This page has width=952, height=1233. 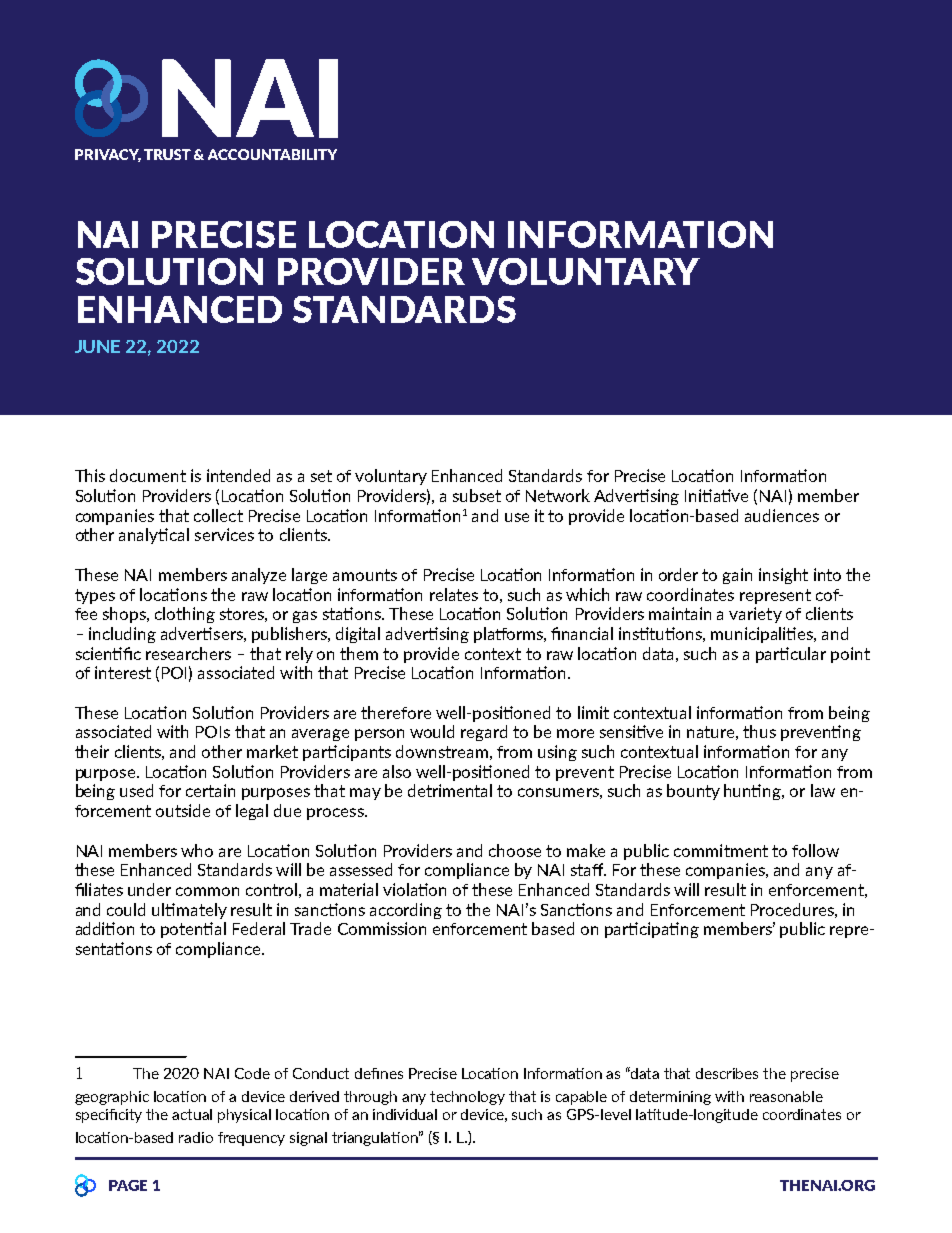 I want to click on potential, so click(x=193, y=930).
